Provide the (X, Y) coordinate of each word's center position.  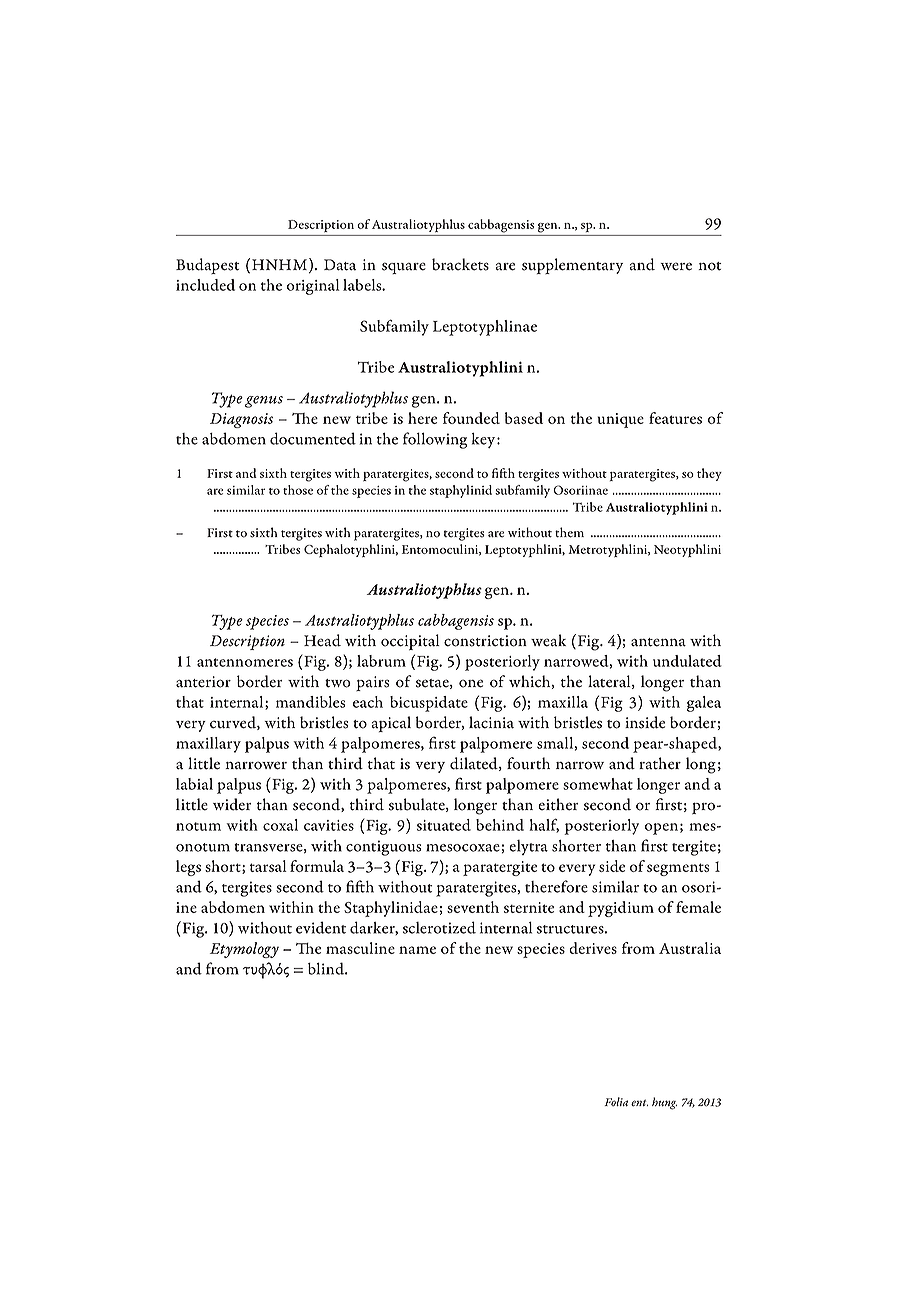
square (404, 268)
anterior (203, 682)
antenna (658, 642)
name (417, 950)
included (205, 285)
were (676, 266)
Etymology (244, 950)
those (298, 490)
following (435, 440)
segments (678, 869)
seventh (473, 907)
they (709, 474)
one (471, 683)
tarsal (268, 866)
